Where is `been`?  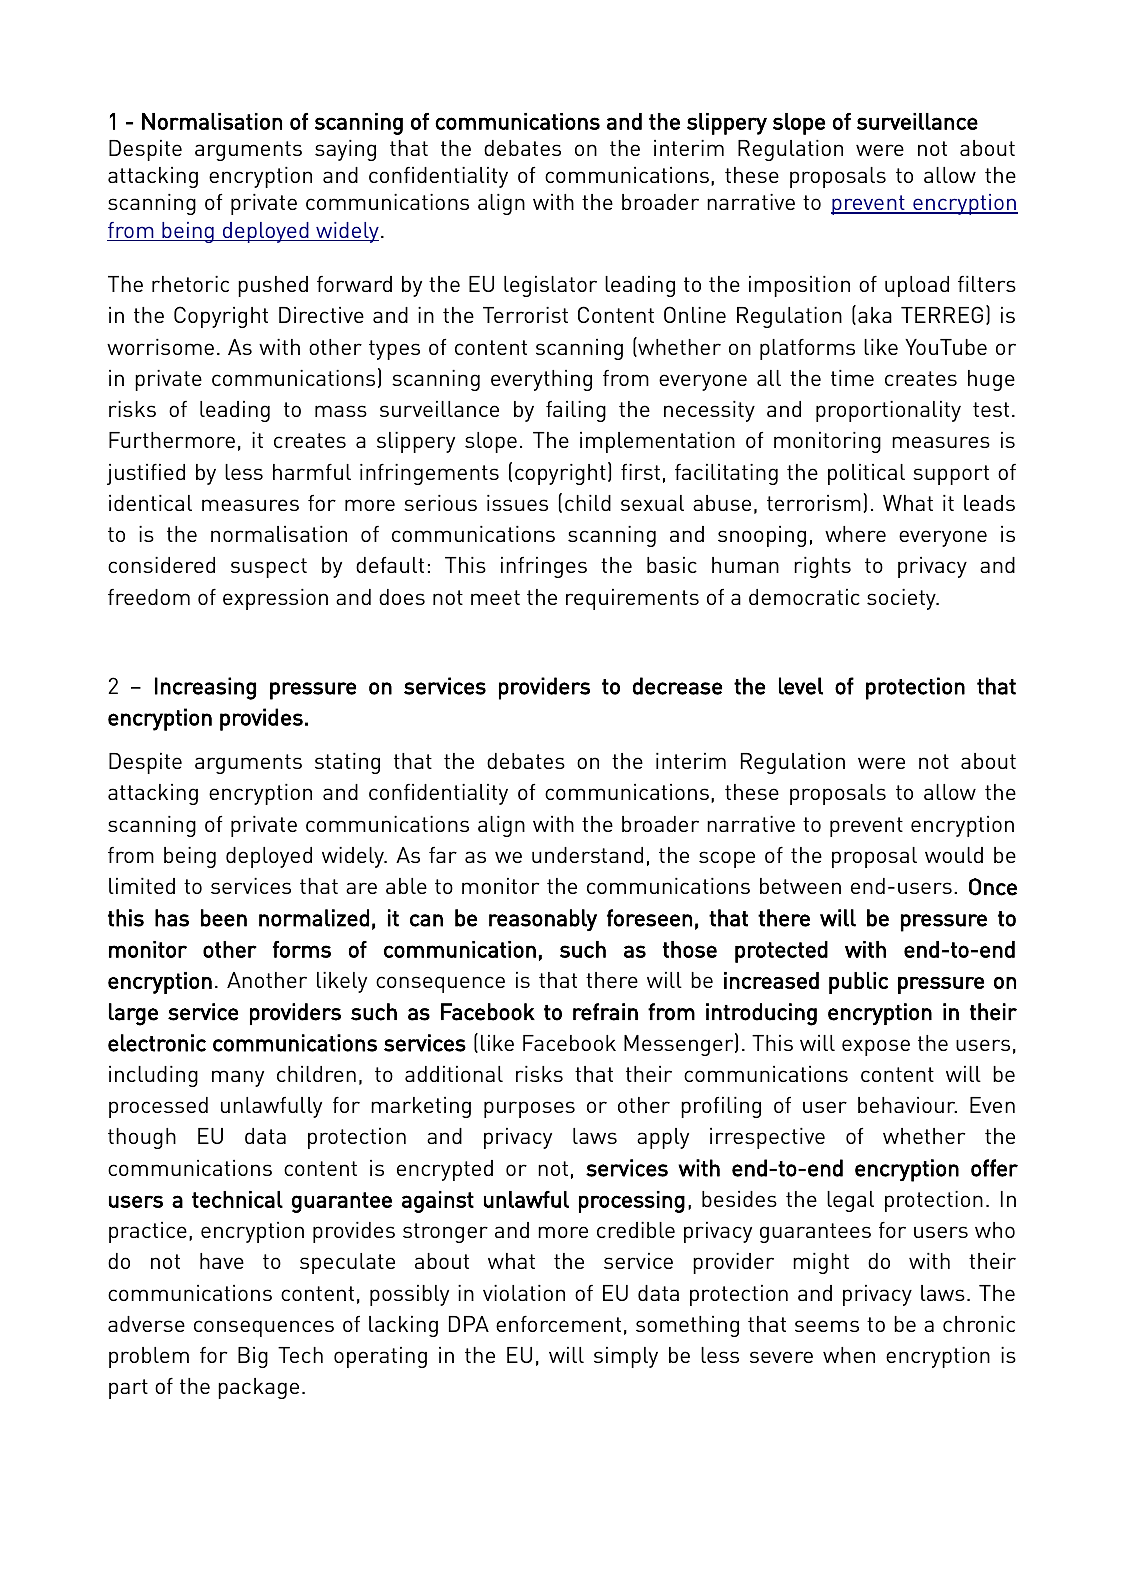 been is located at coordinates (224, 918).
